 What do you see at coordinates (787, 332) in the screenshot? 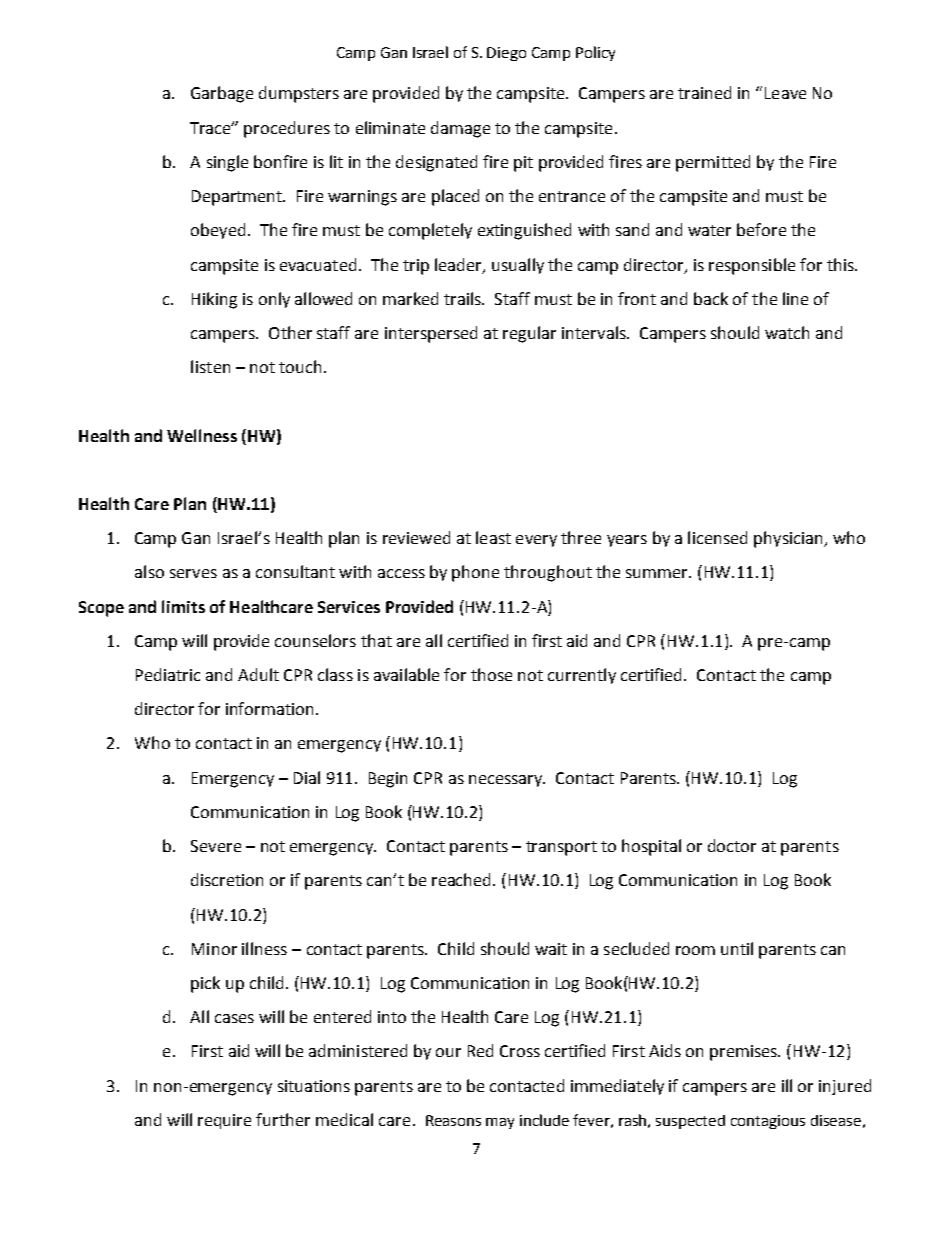
I see `watch` at bounding box center [787, 332].
